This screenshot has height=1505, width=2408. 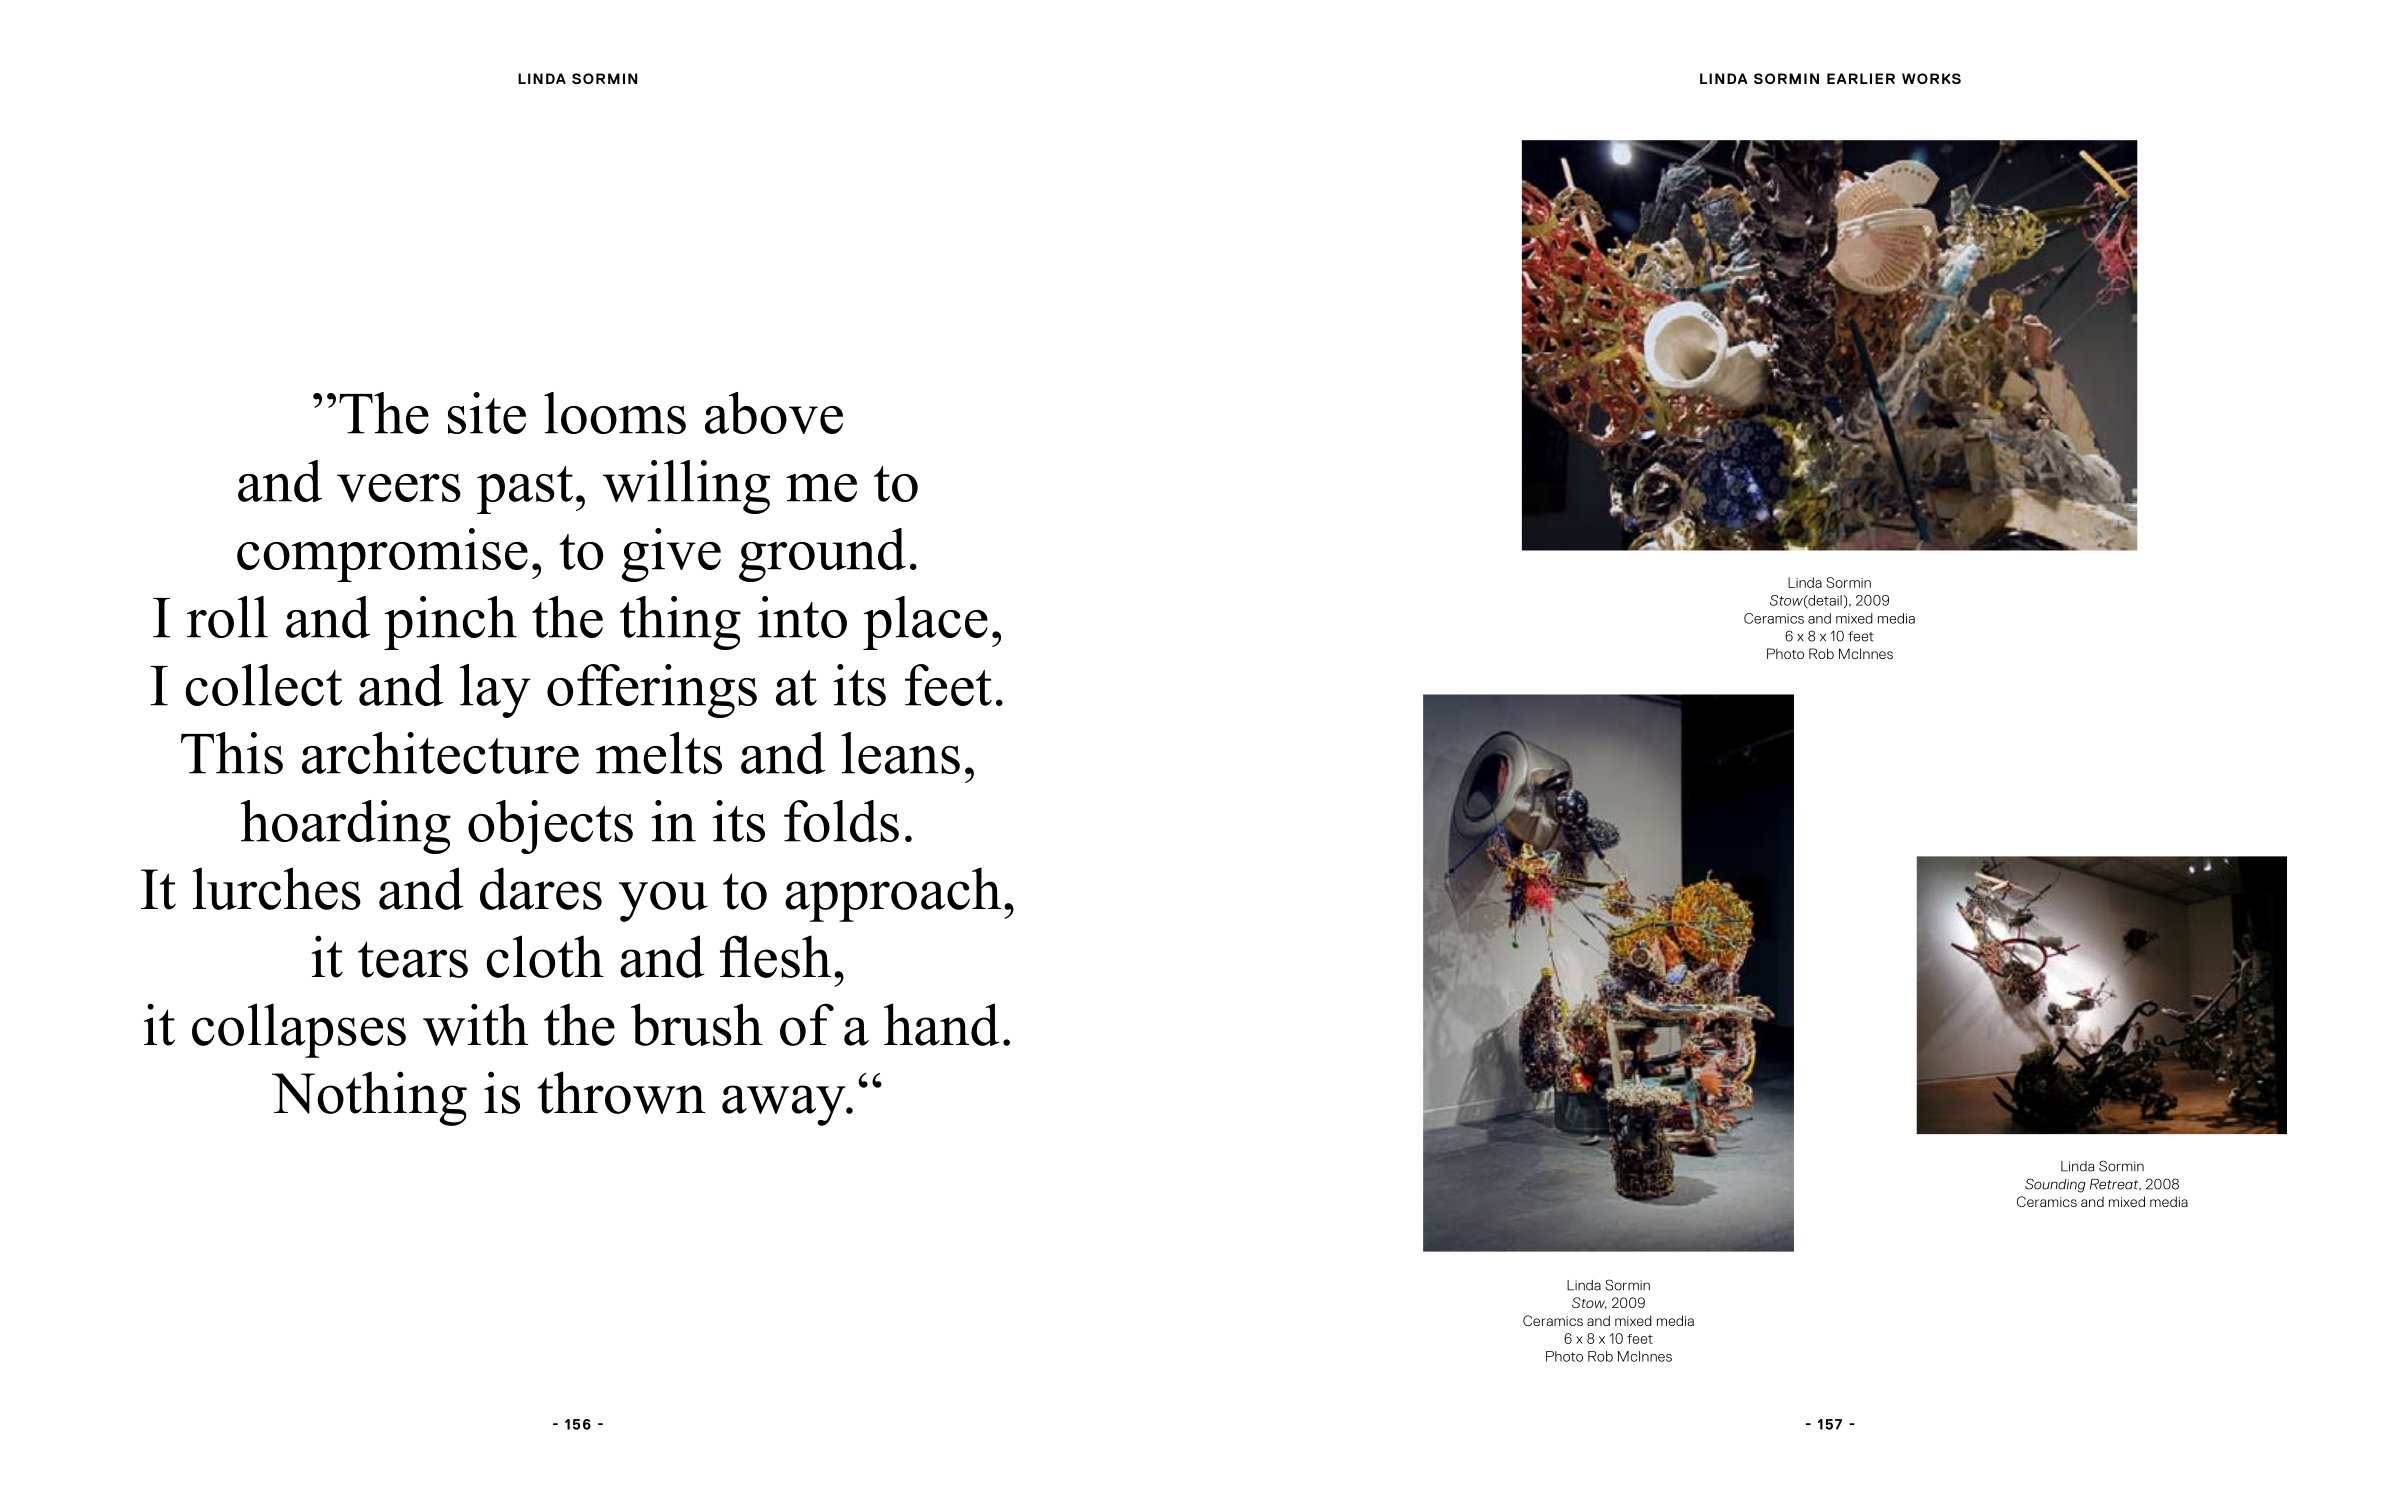 I want to click on place, so click(x=925, y=623).
